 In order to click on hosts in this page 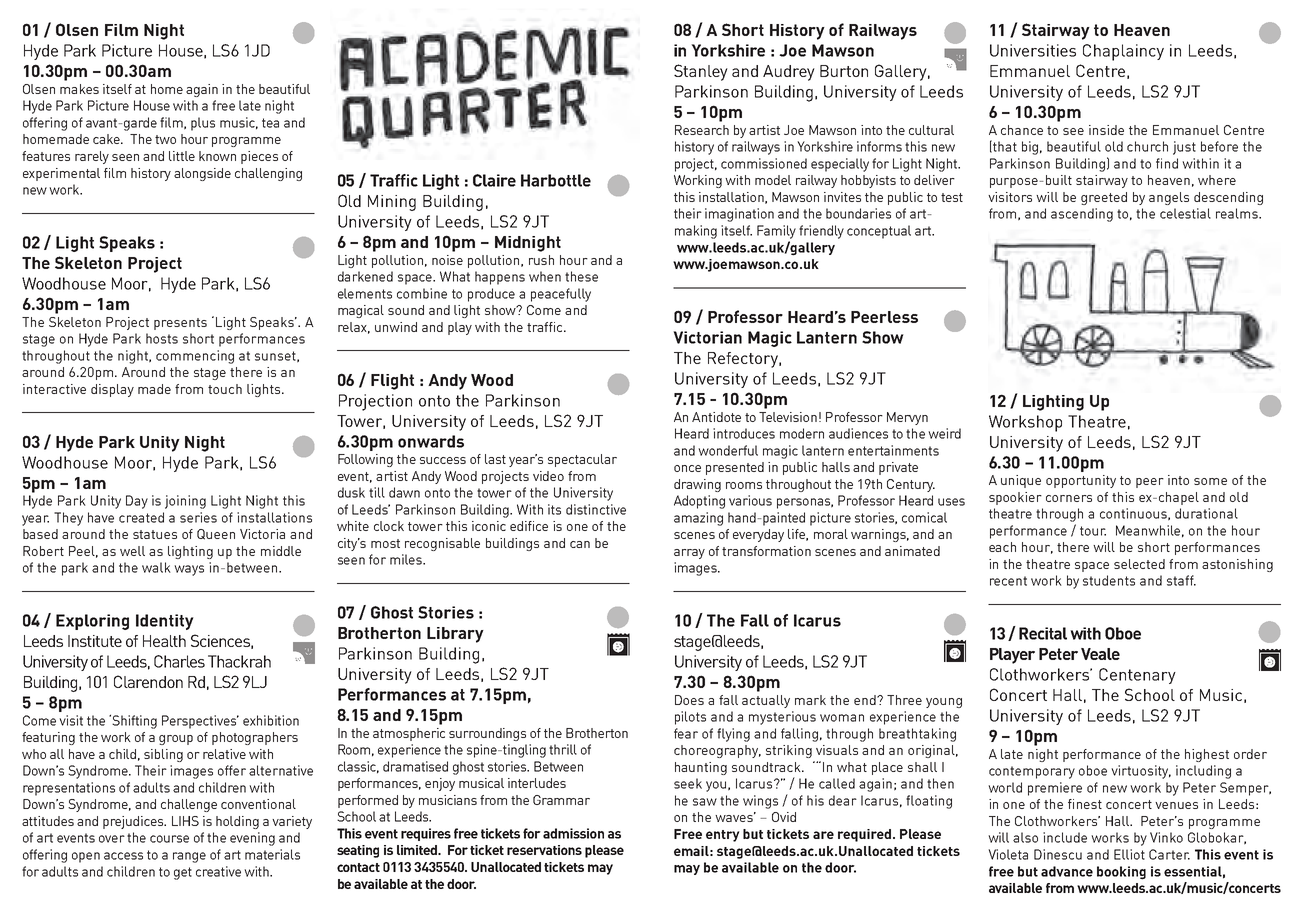, I will do `click(162, 338)`.
